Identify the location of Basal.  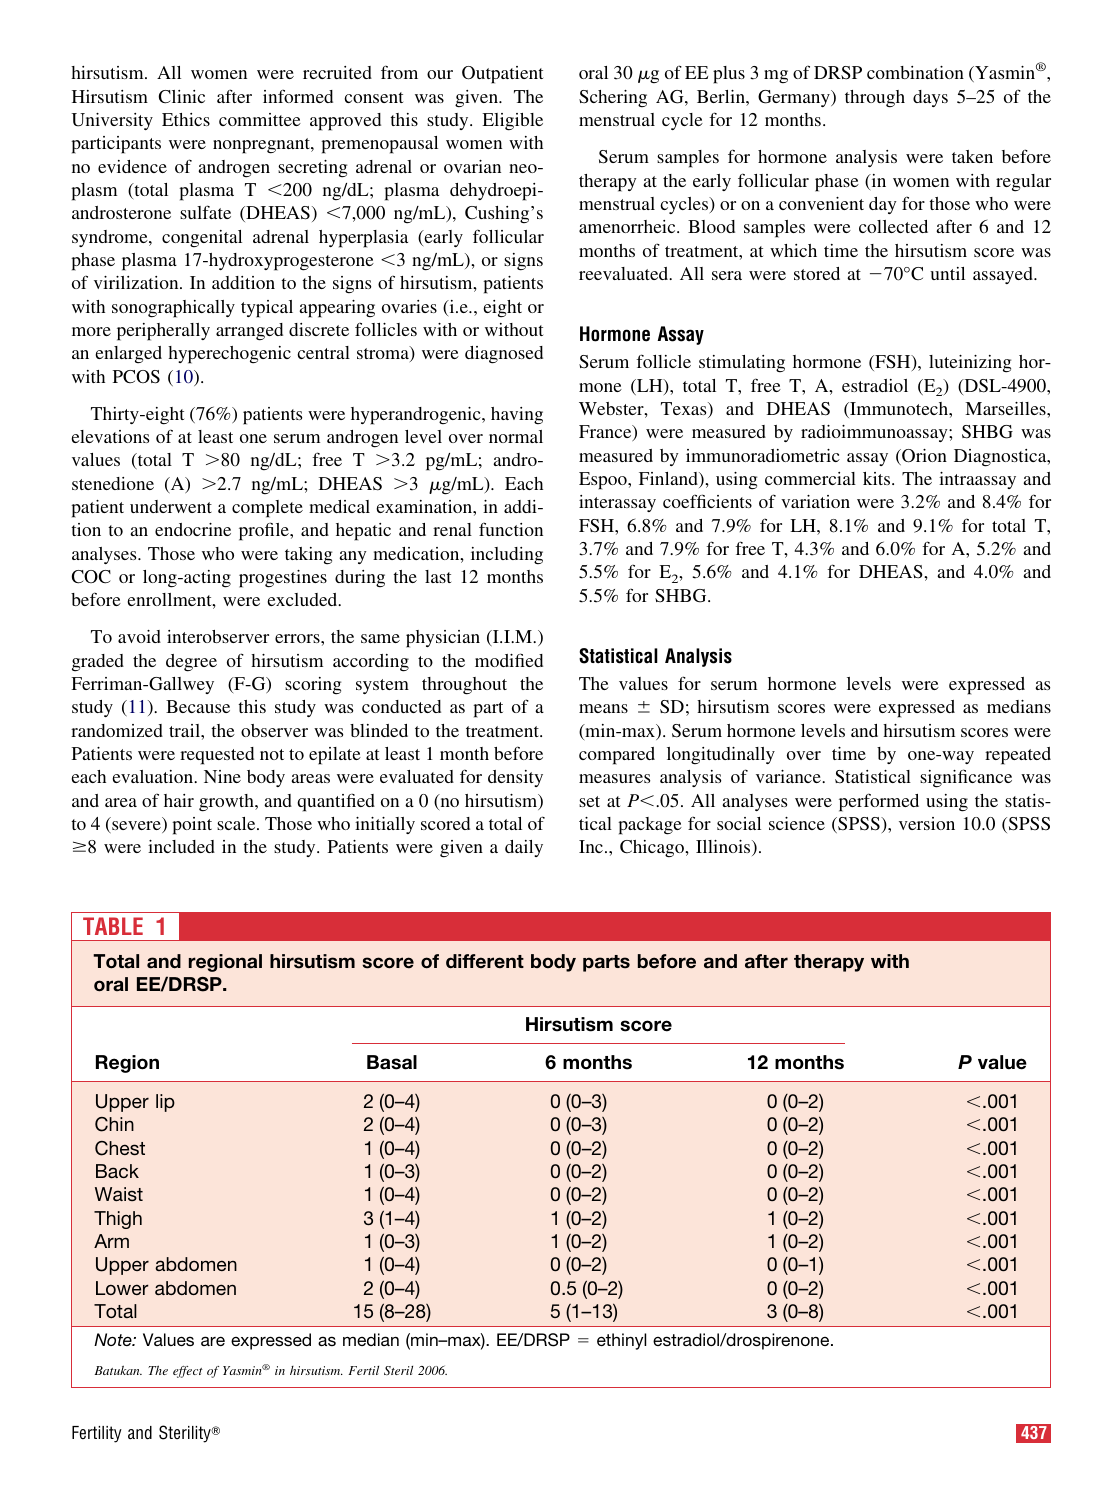
(392, 1062).
